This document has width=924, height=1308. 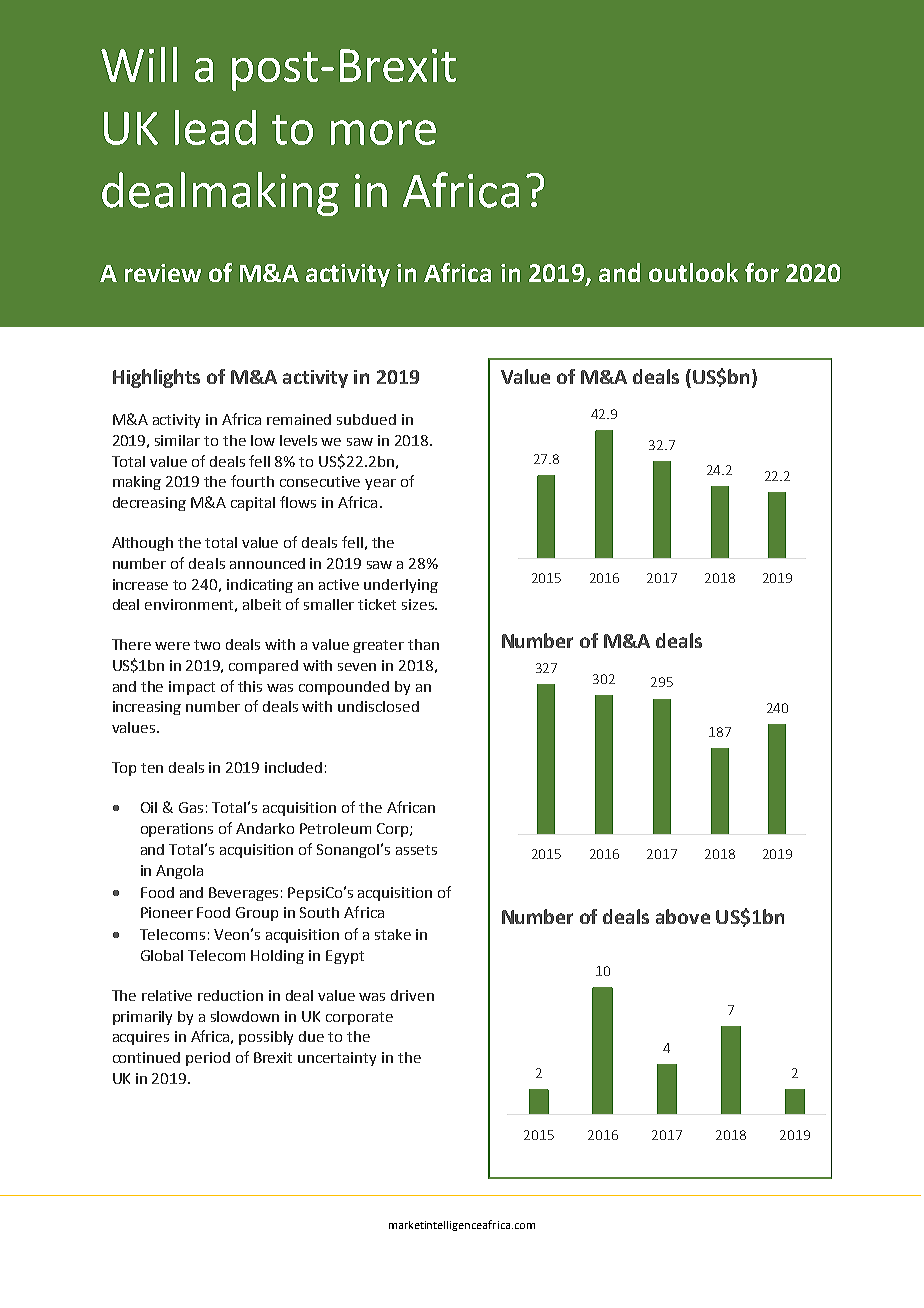 I want to click on period, so click(x=208, y=1059).
